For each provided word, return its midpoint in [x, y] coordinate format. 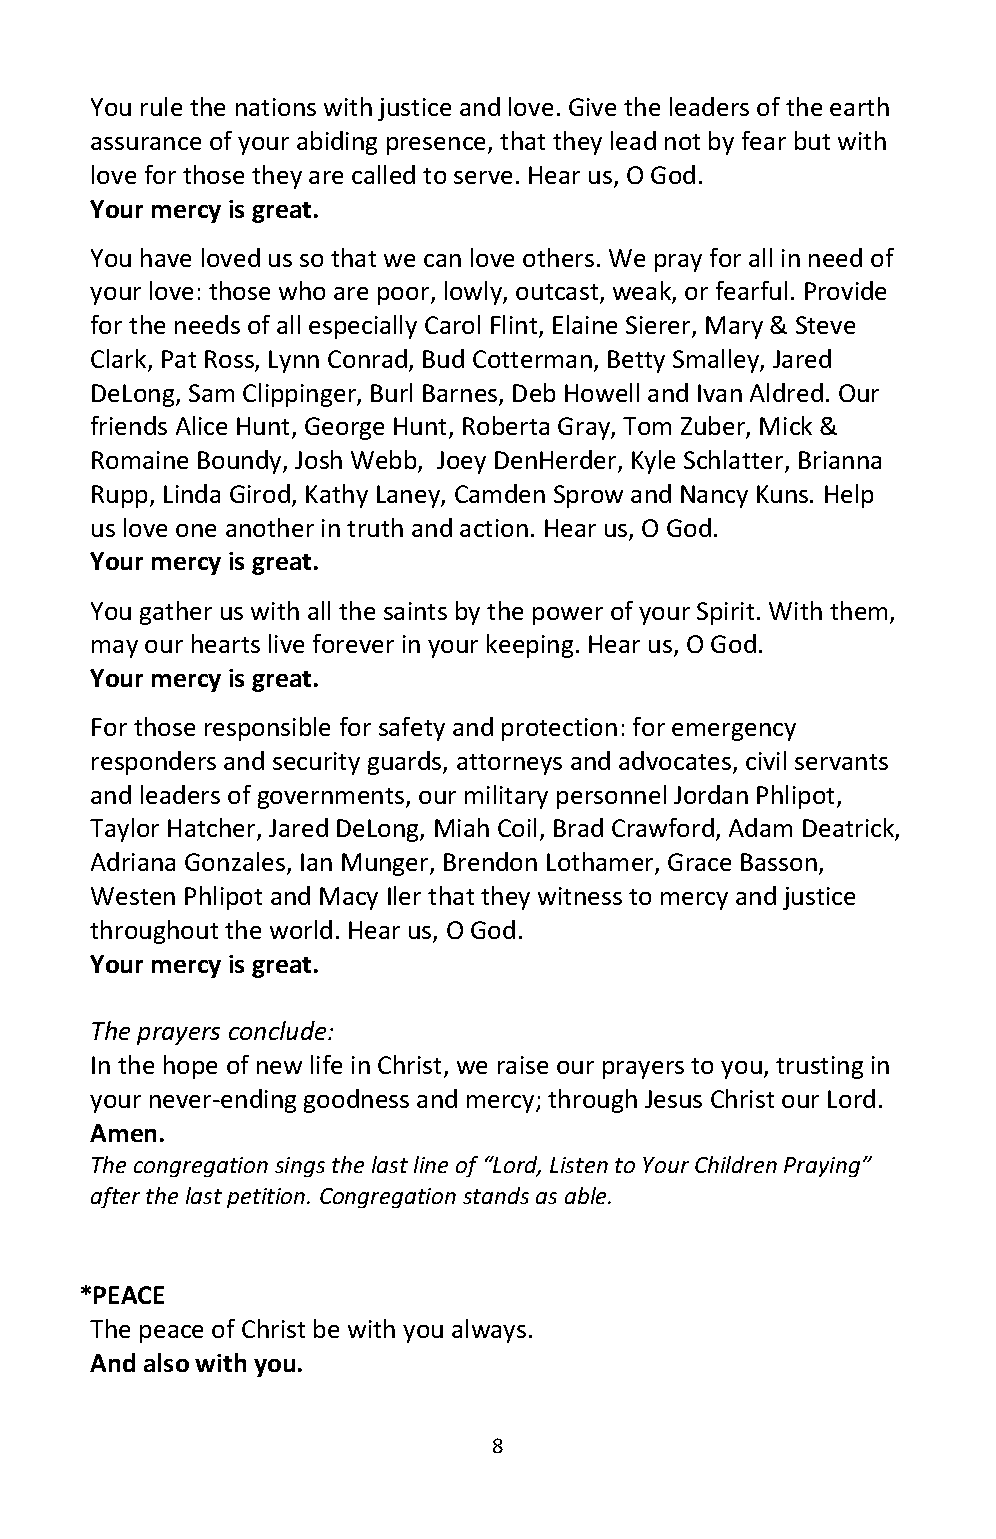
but [812, 140]
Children [736, 1164]
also [166, 1362]
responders [154, 763]
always [489, 1331]
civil [766, 760]
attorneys [509, 764]
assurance [146, 143]
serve [483, 177]
